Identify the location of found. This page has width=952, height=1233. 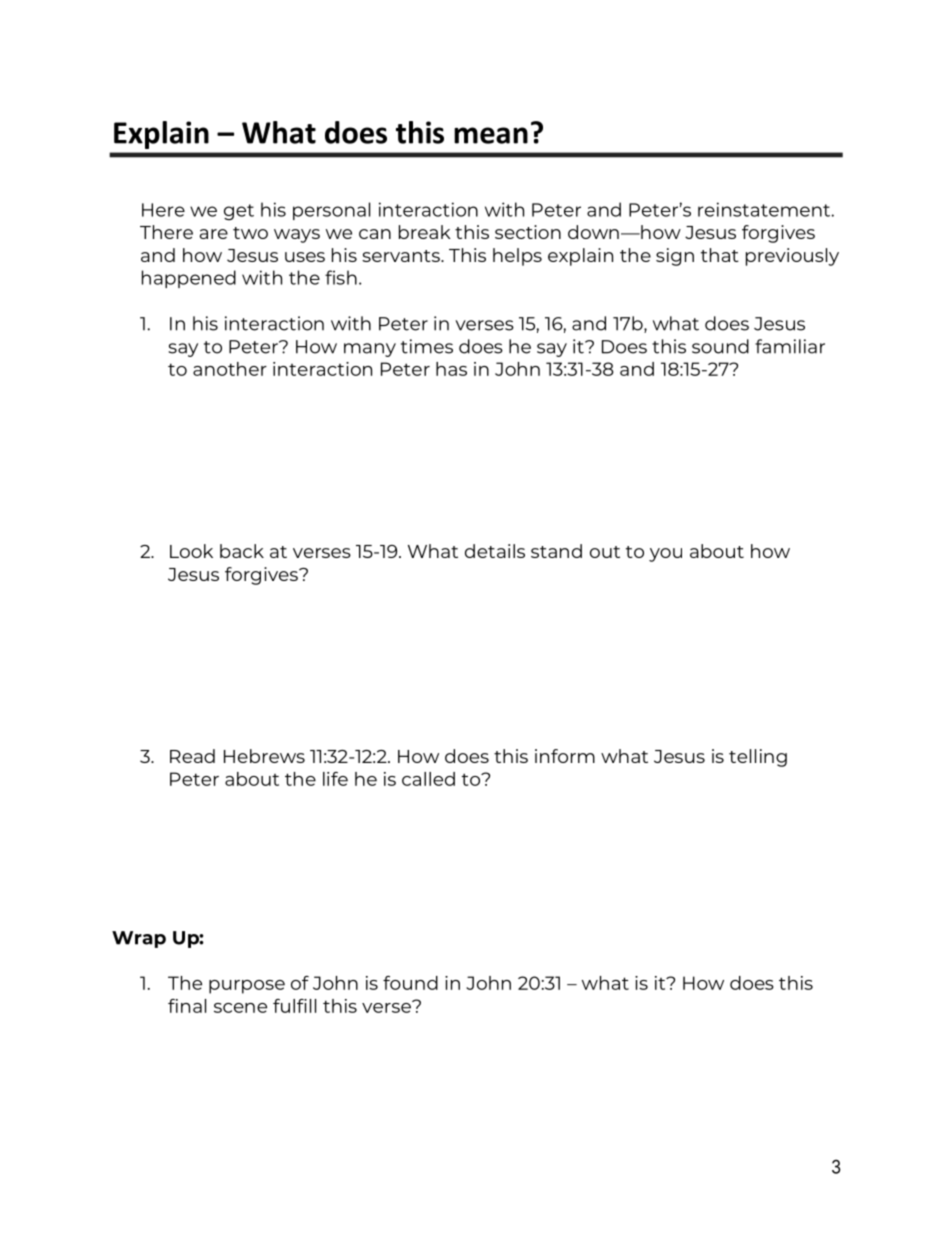
(410, 983).
